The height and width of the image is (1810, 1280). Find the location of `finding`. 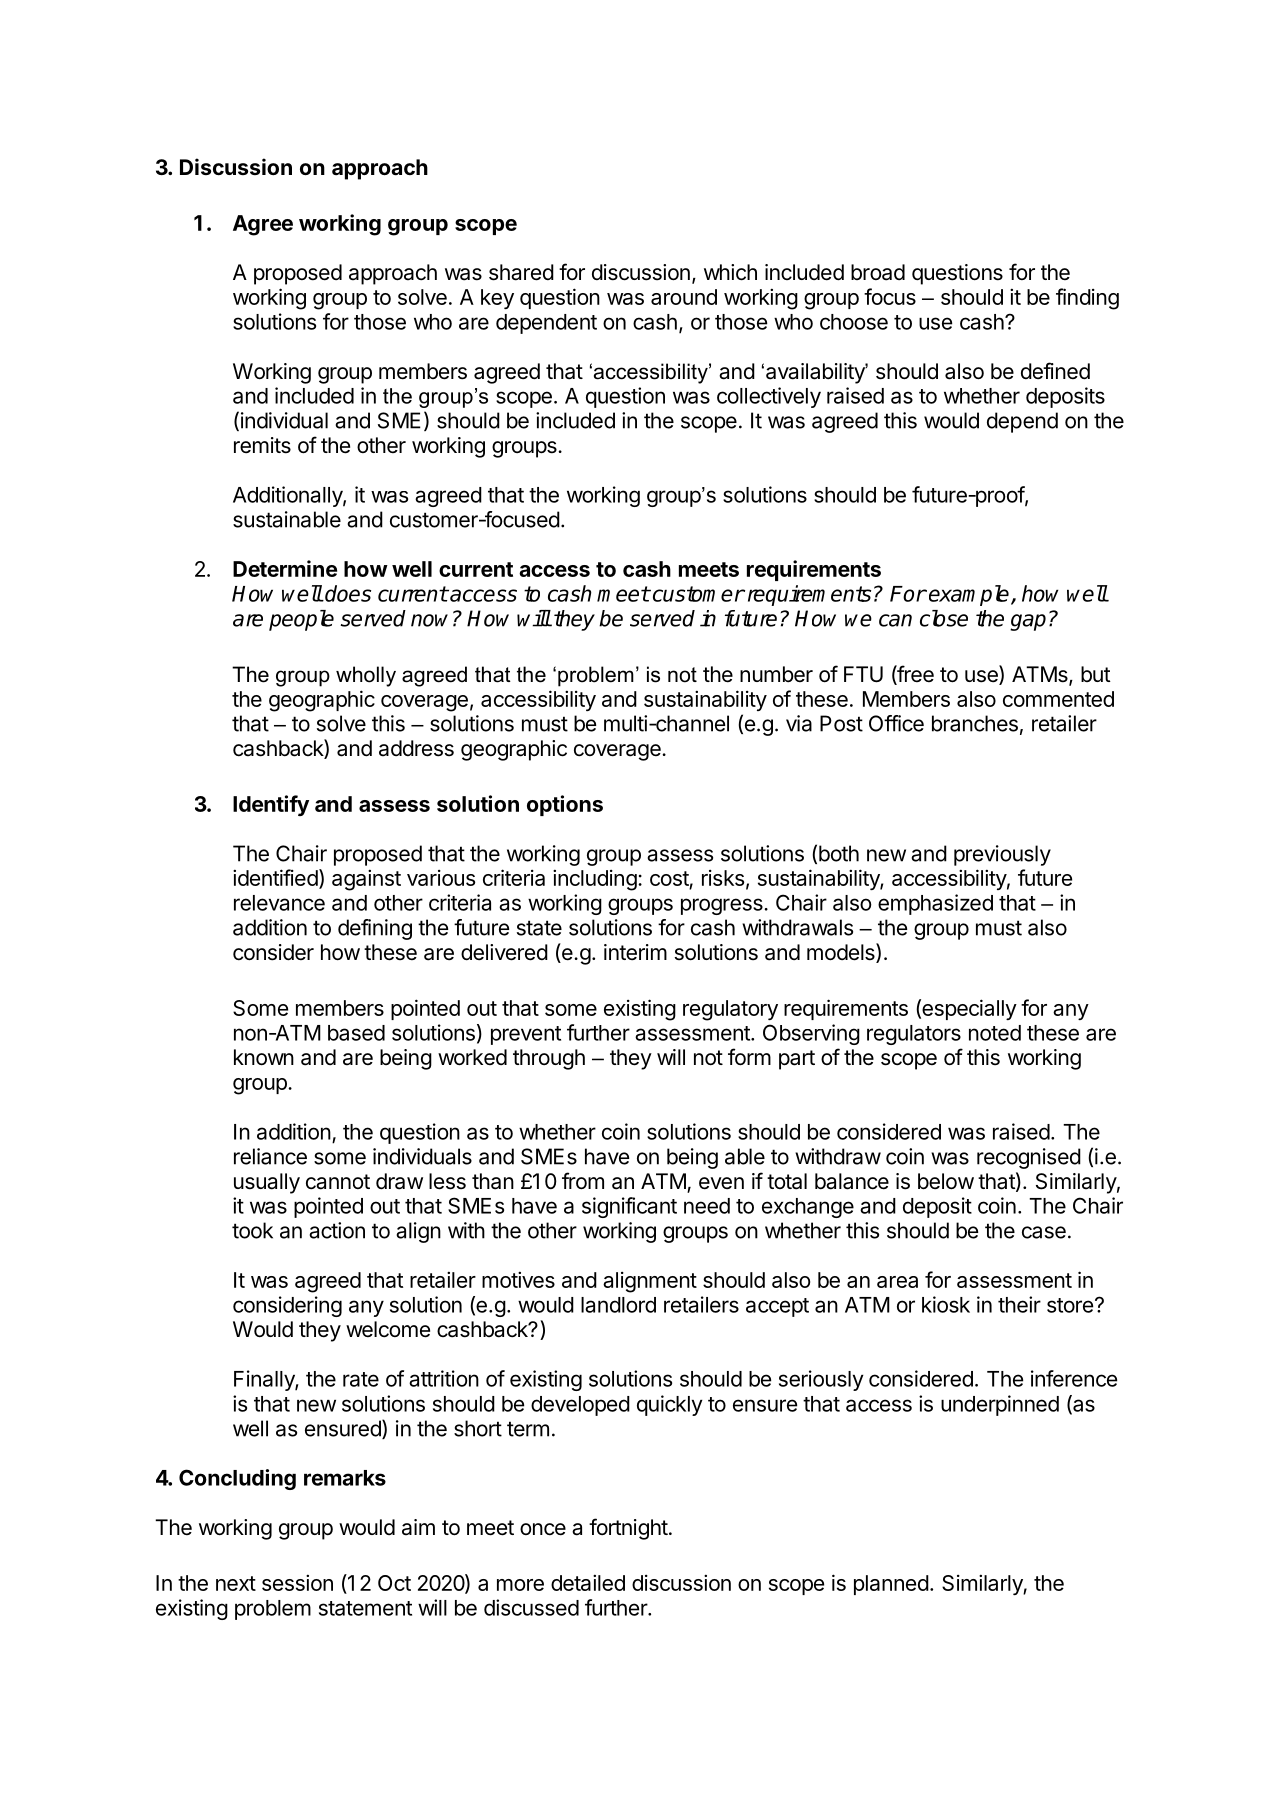

finding is located at coordinates (1087, 299).
